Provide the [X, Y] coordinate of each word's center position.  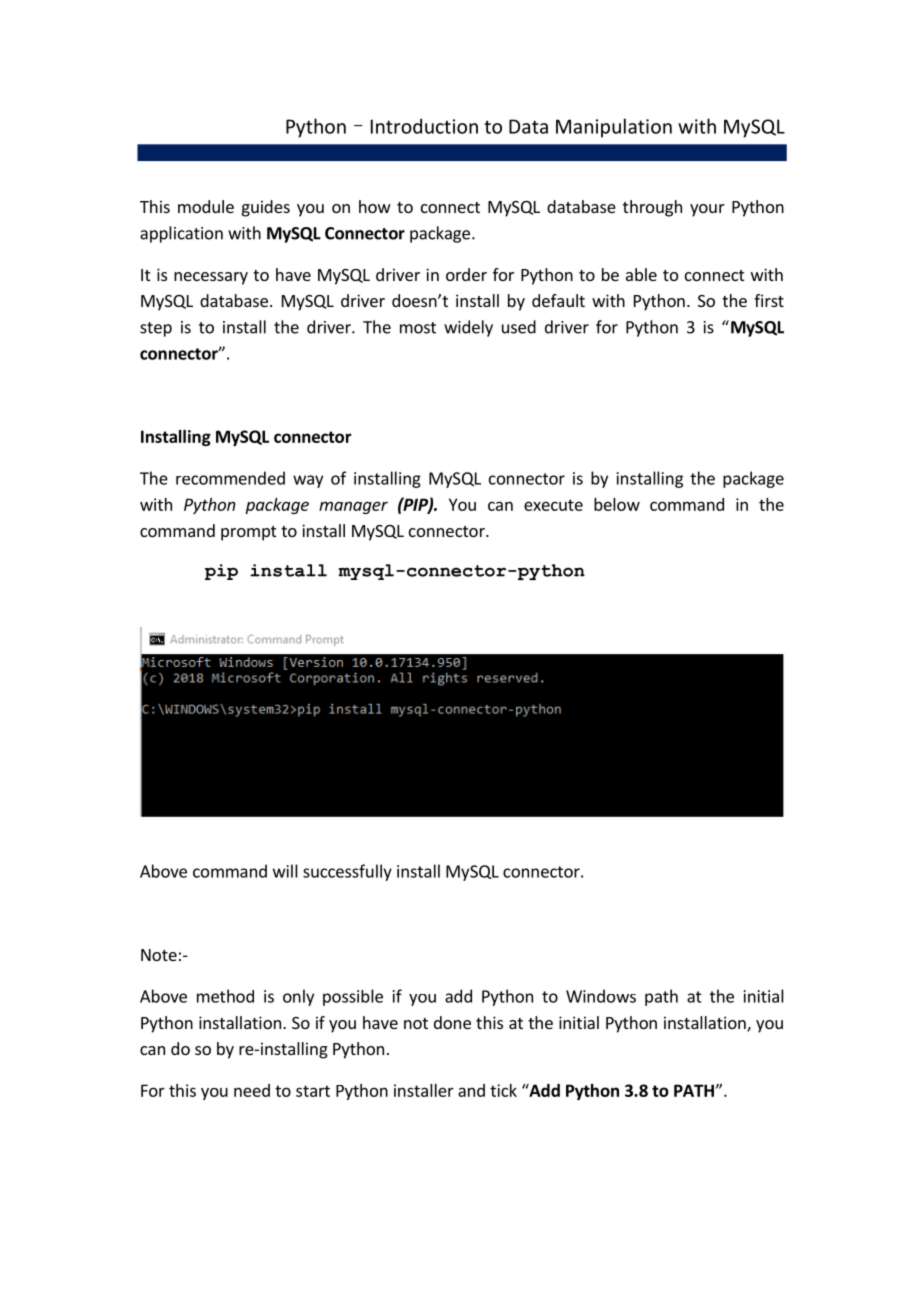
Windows [601, 996]
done [452, 1022]
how [375, 206]
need [252, 1090]
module [206, 206]
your [707, 210]
